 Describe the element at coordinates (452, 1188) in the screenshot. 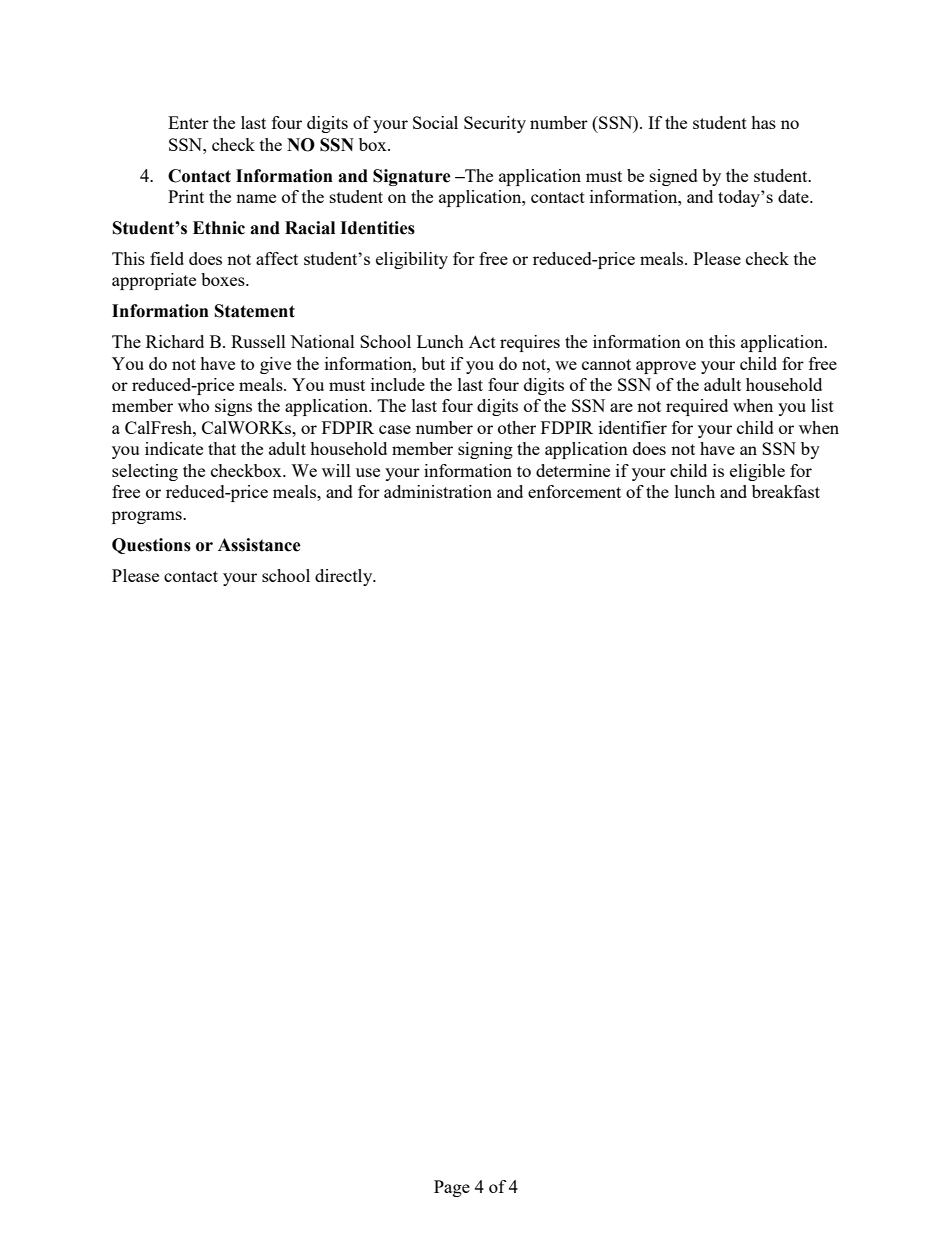

I see `Page` at that location.
